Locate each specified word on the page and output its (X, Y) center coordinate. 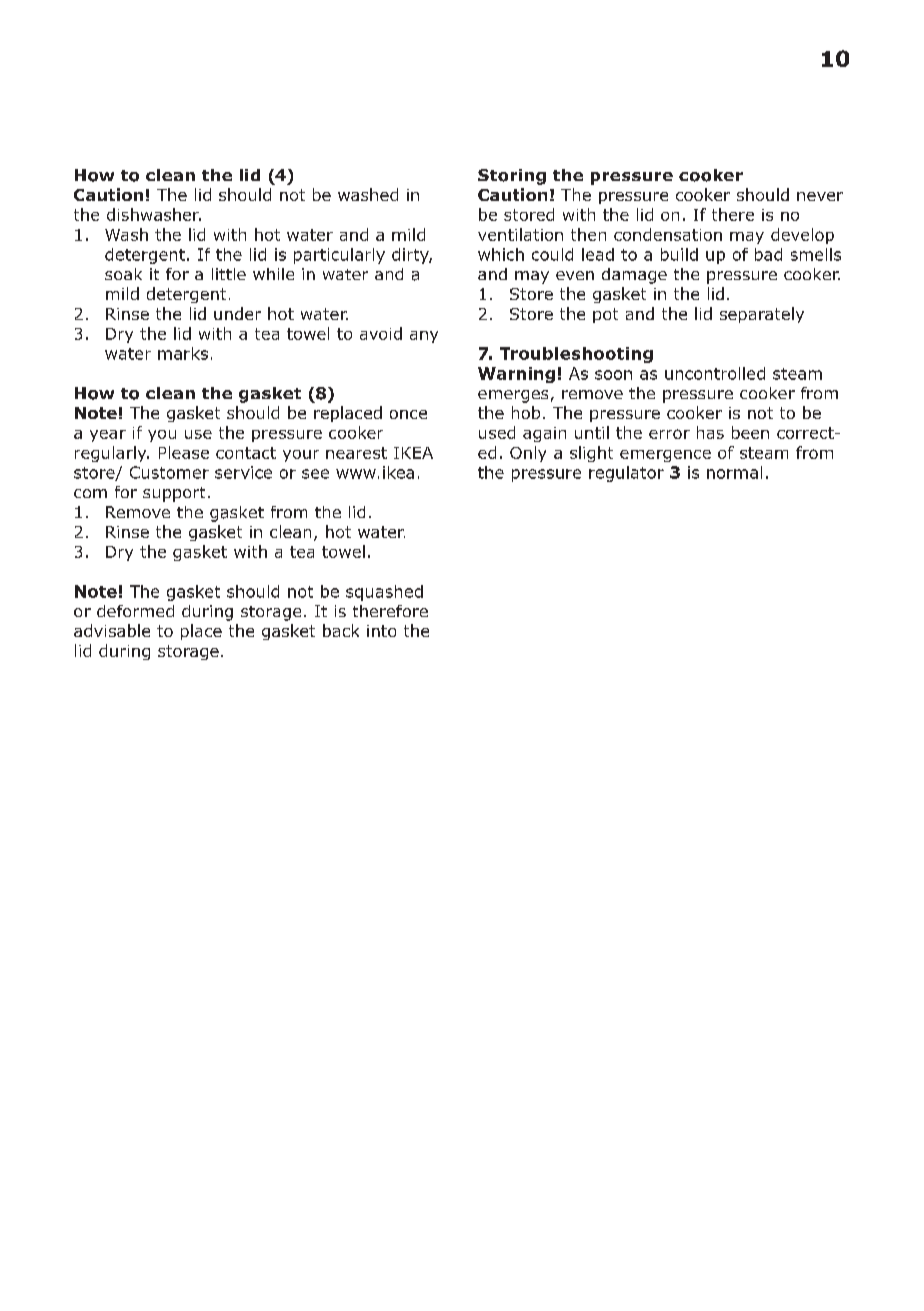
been (750, 432)
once (408, 414)
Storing (512, 177)
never (820, 196)
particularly (339, 256)
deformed (135, 611)
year (108, 436)
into (381, 631)
